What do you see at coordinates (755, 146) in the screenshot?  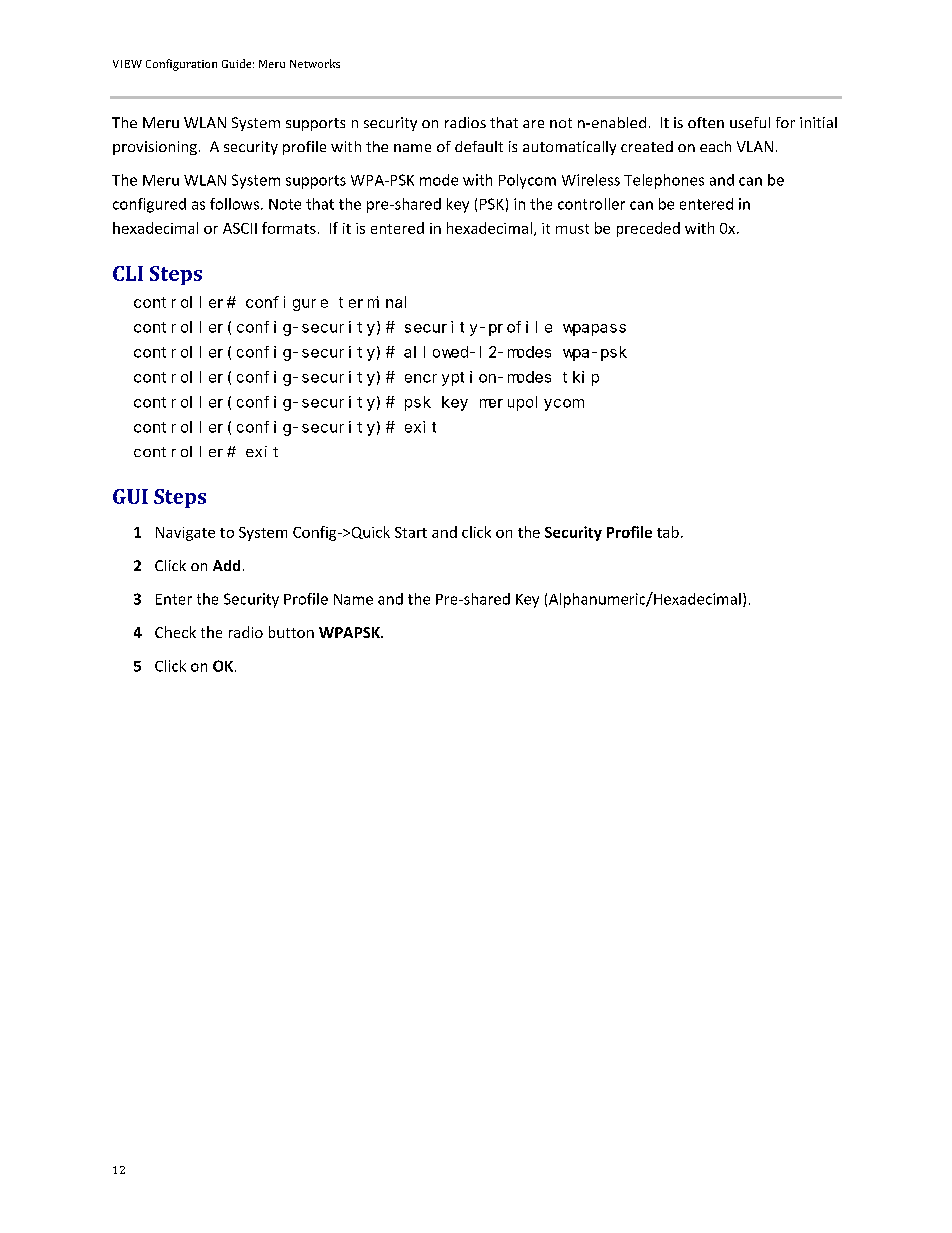 I see `VLAN` at bounding box center [755, 146].
